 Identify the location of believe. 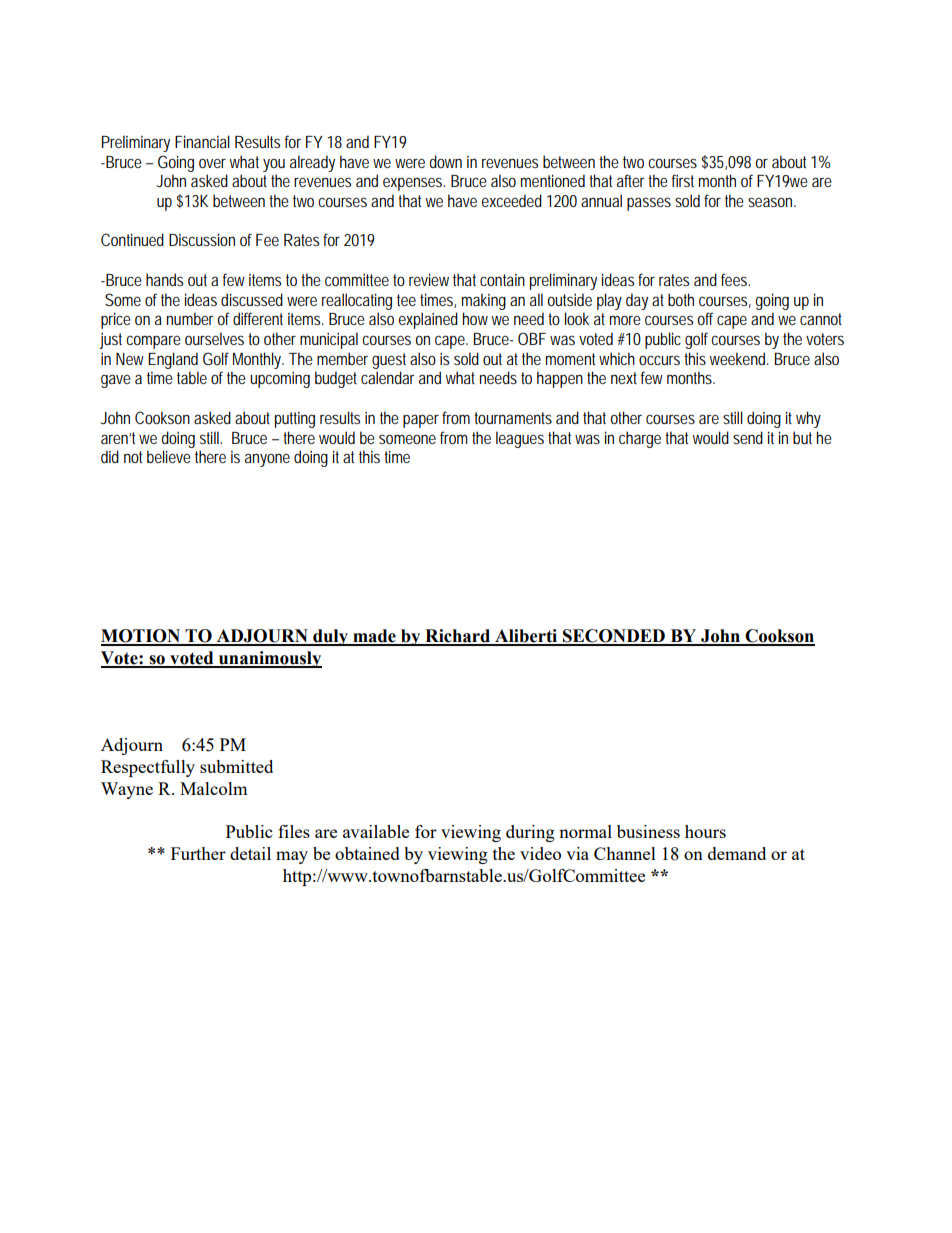
(169, 456).
